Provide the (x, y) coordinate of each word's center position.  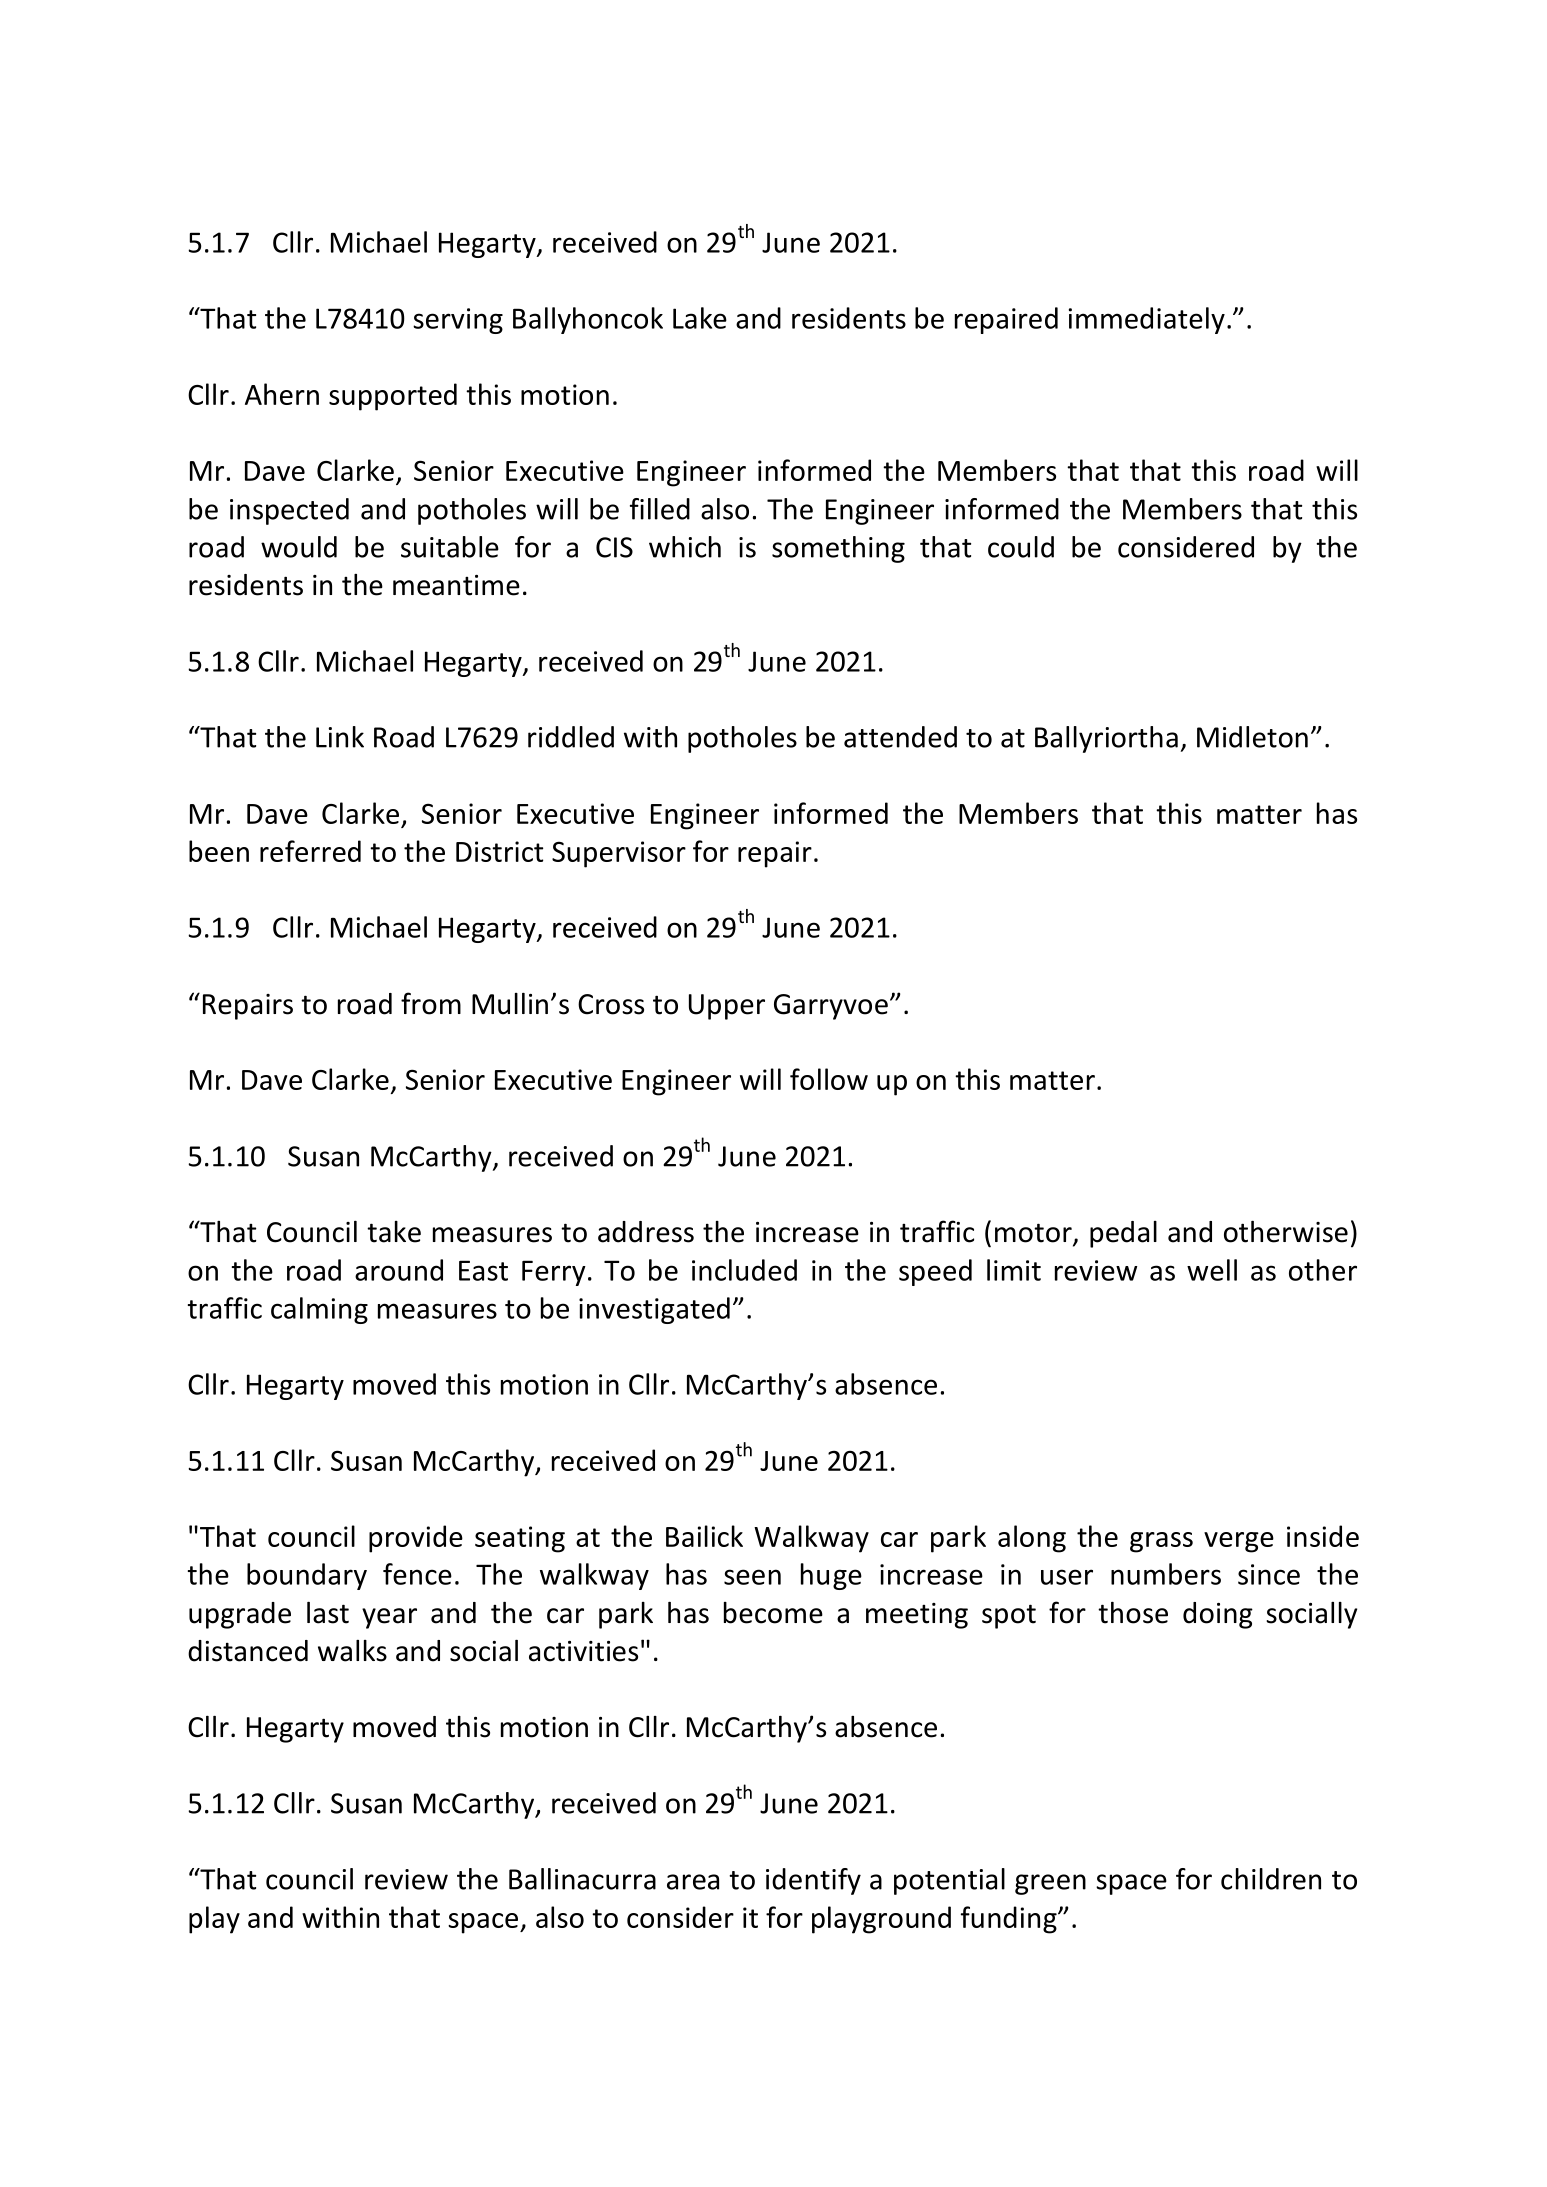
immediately (1147, 320)
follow (829, 1079)
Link (340, 737)
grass (1161, 1542)
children (1271, 1879)
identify (813, 1881)
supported (393, 397)
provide (416, 1539)
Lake (700, 318)
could (1021, 547)
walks (352, 1651)
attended (900, 737)
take (394, 1232)
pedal (1123, 1234)
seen (752, 1577)
